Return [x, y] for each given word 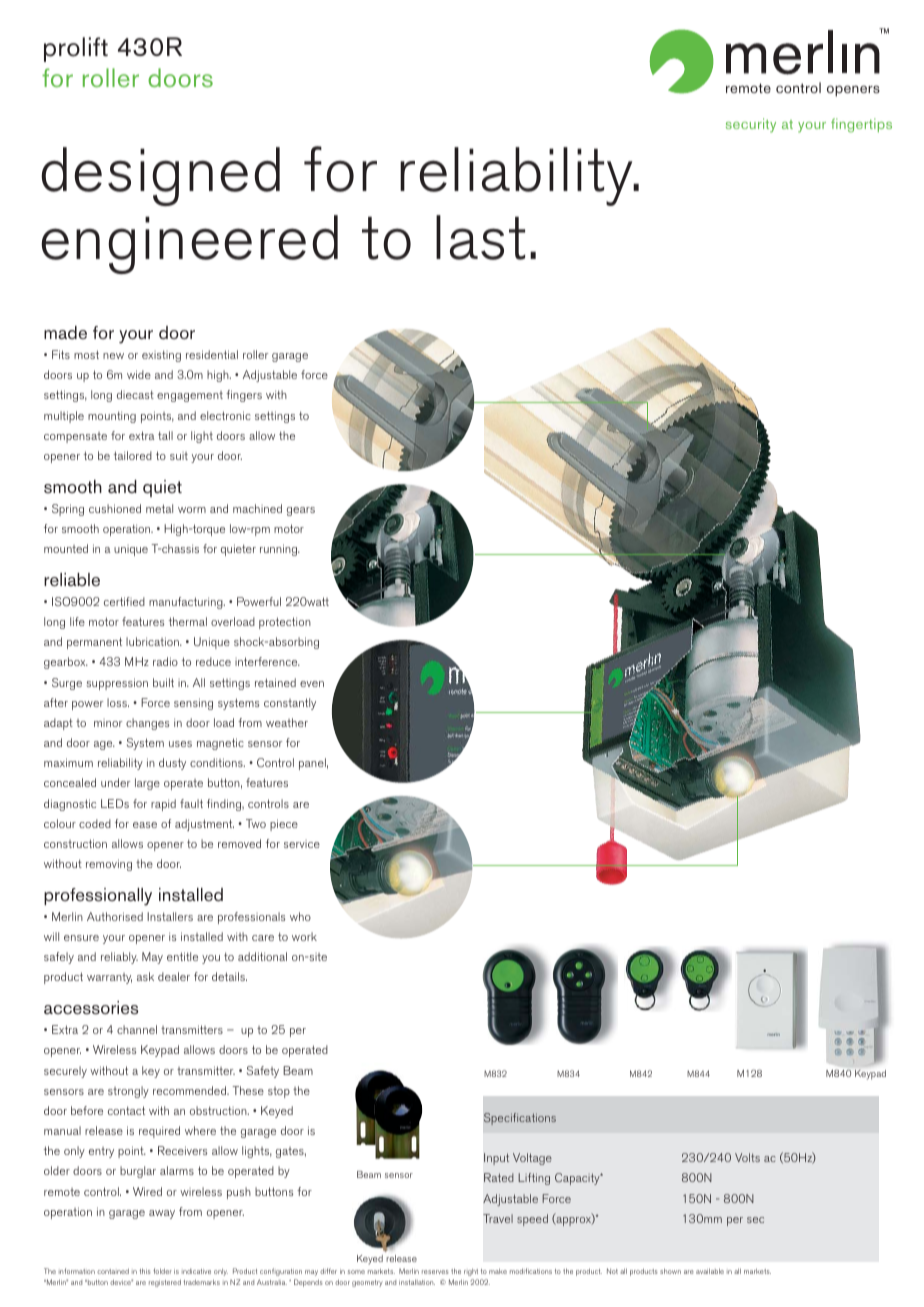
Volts [747, 1157]
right [471, 1272]
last [480, 237]
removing [109, 865]
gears [301, 511]
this [144, 1271]
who [300, 916]
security [751, 125]
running [280, 550]
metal [159, 508]
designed [160, 176]
